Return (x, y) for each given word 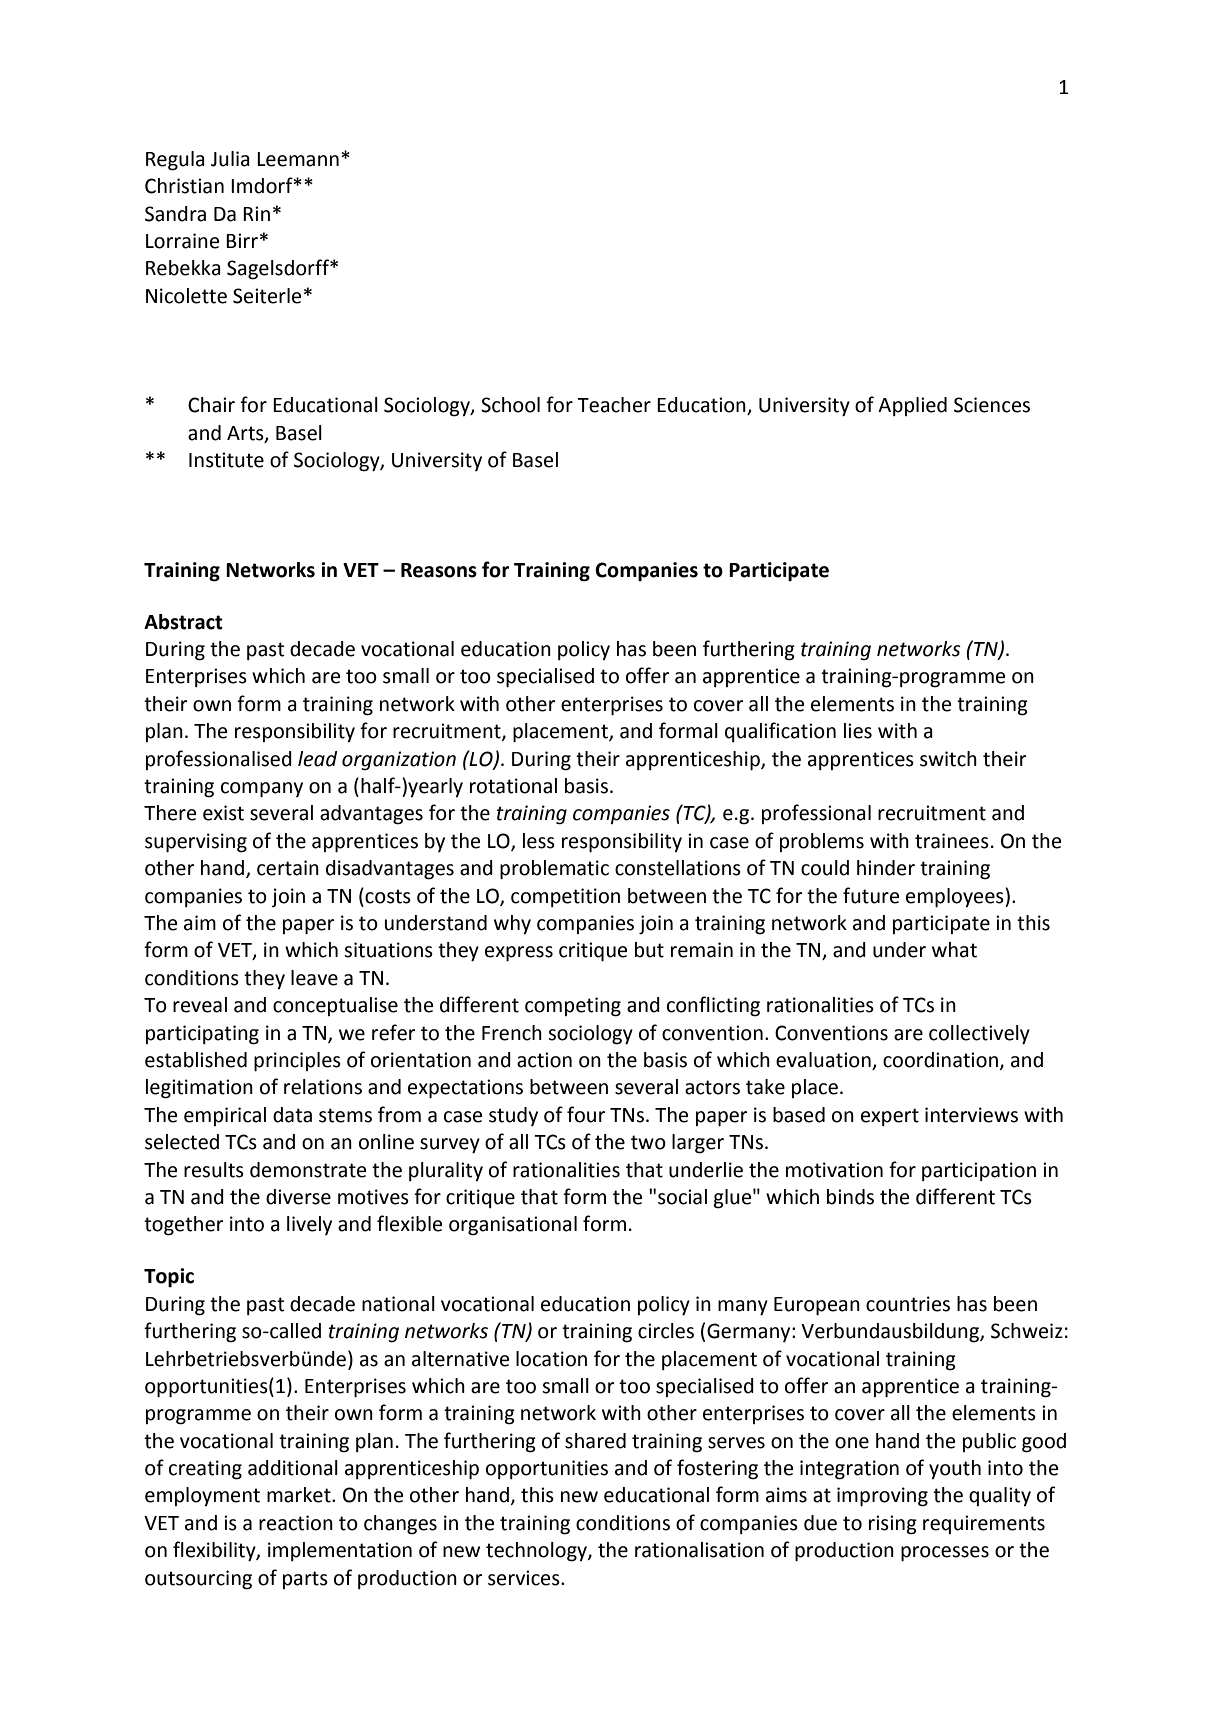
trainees (952, 841)
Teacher (614, 405)
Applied (912, 406)
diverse (298, 1197)
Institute (226, 460)
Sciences (992, 405)
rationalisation (699, 1550)
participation (979, 1171)
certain (288, 868)
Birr (242, 240)
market (300, 1495)
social (682, 1197)
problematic (554, 870)
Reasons (439, 570)
